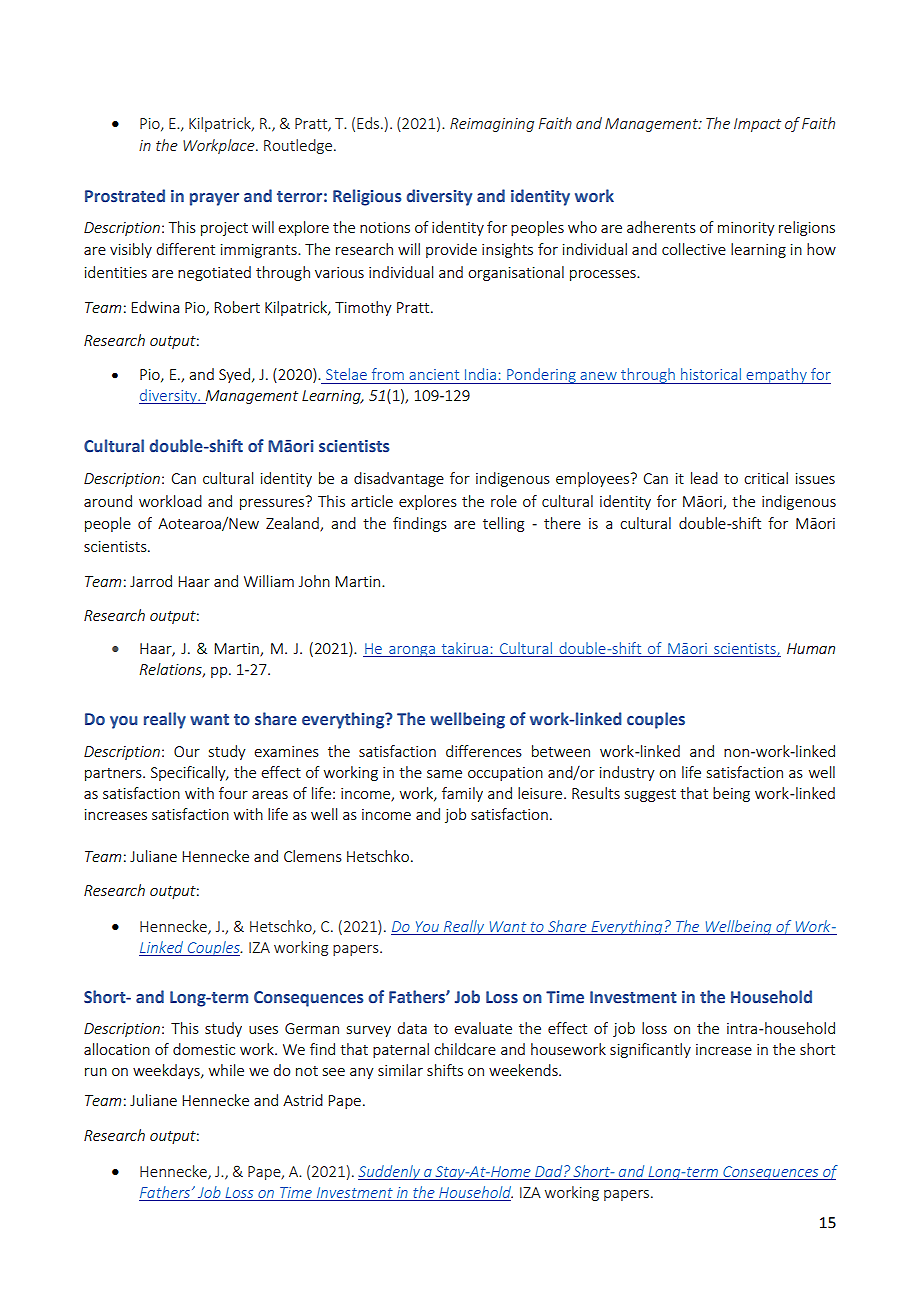  What do you see at coordinates (390, 1172) in the page?
I see `Suddenly` at bounding box center [390, 1172].
